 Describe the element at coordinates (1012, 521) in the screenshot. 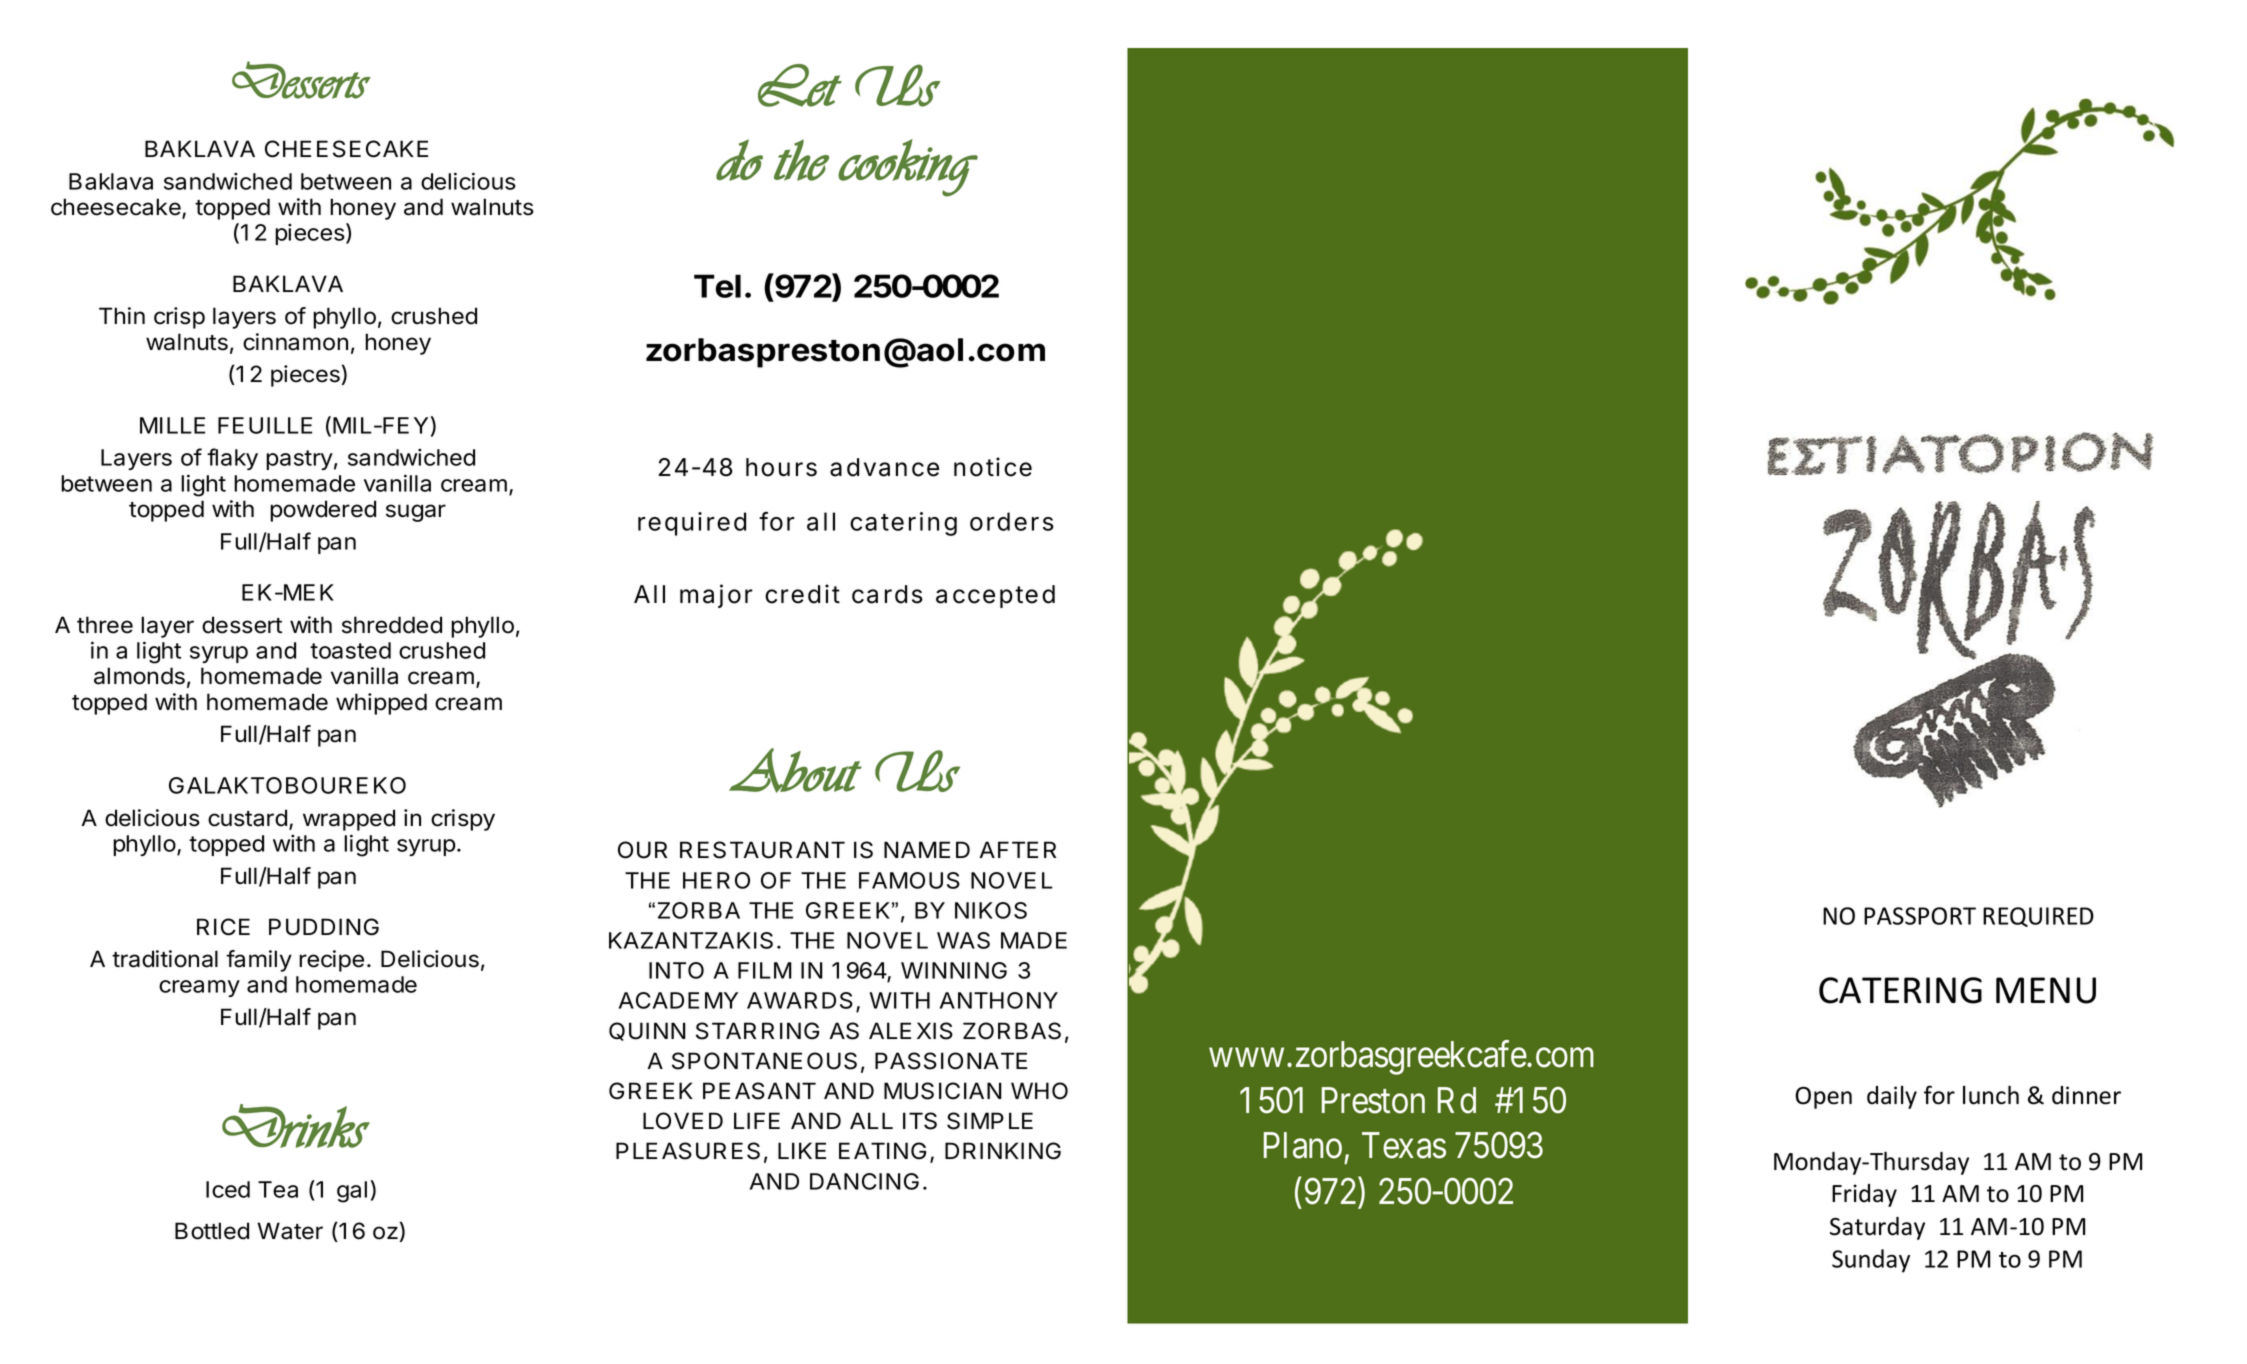

I see `orders` at that location.
